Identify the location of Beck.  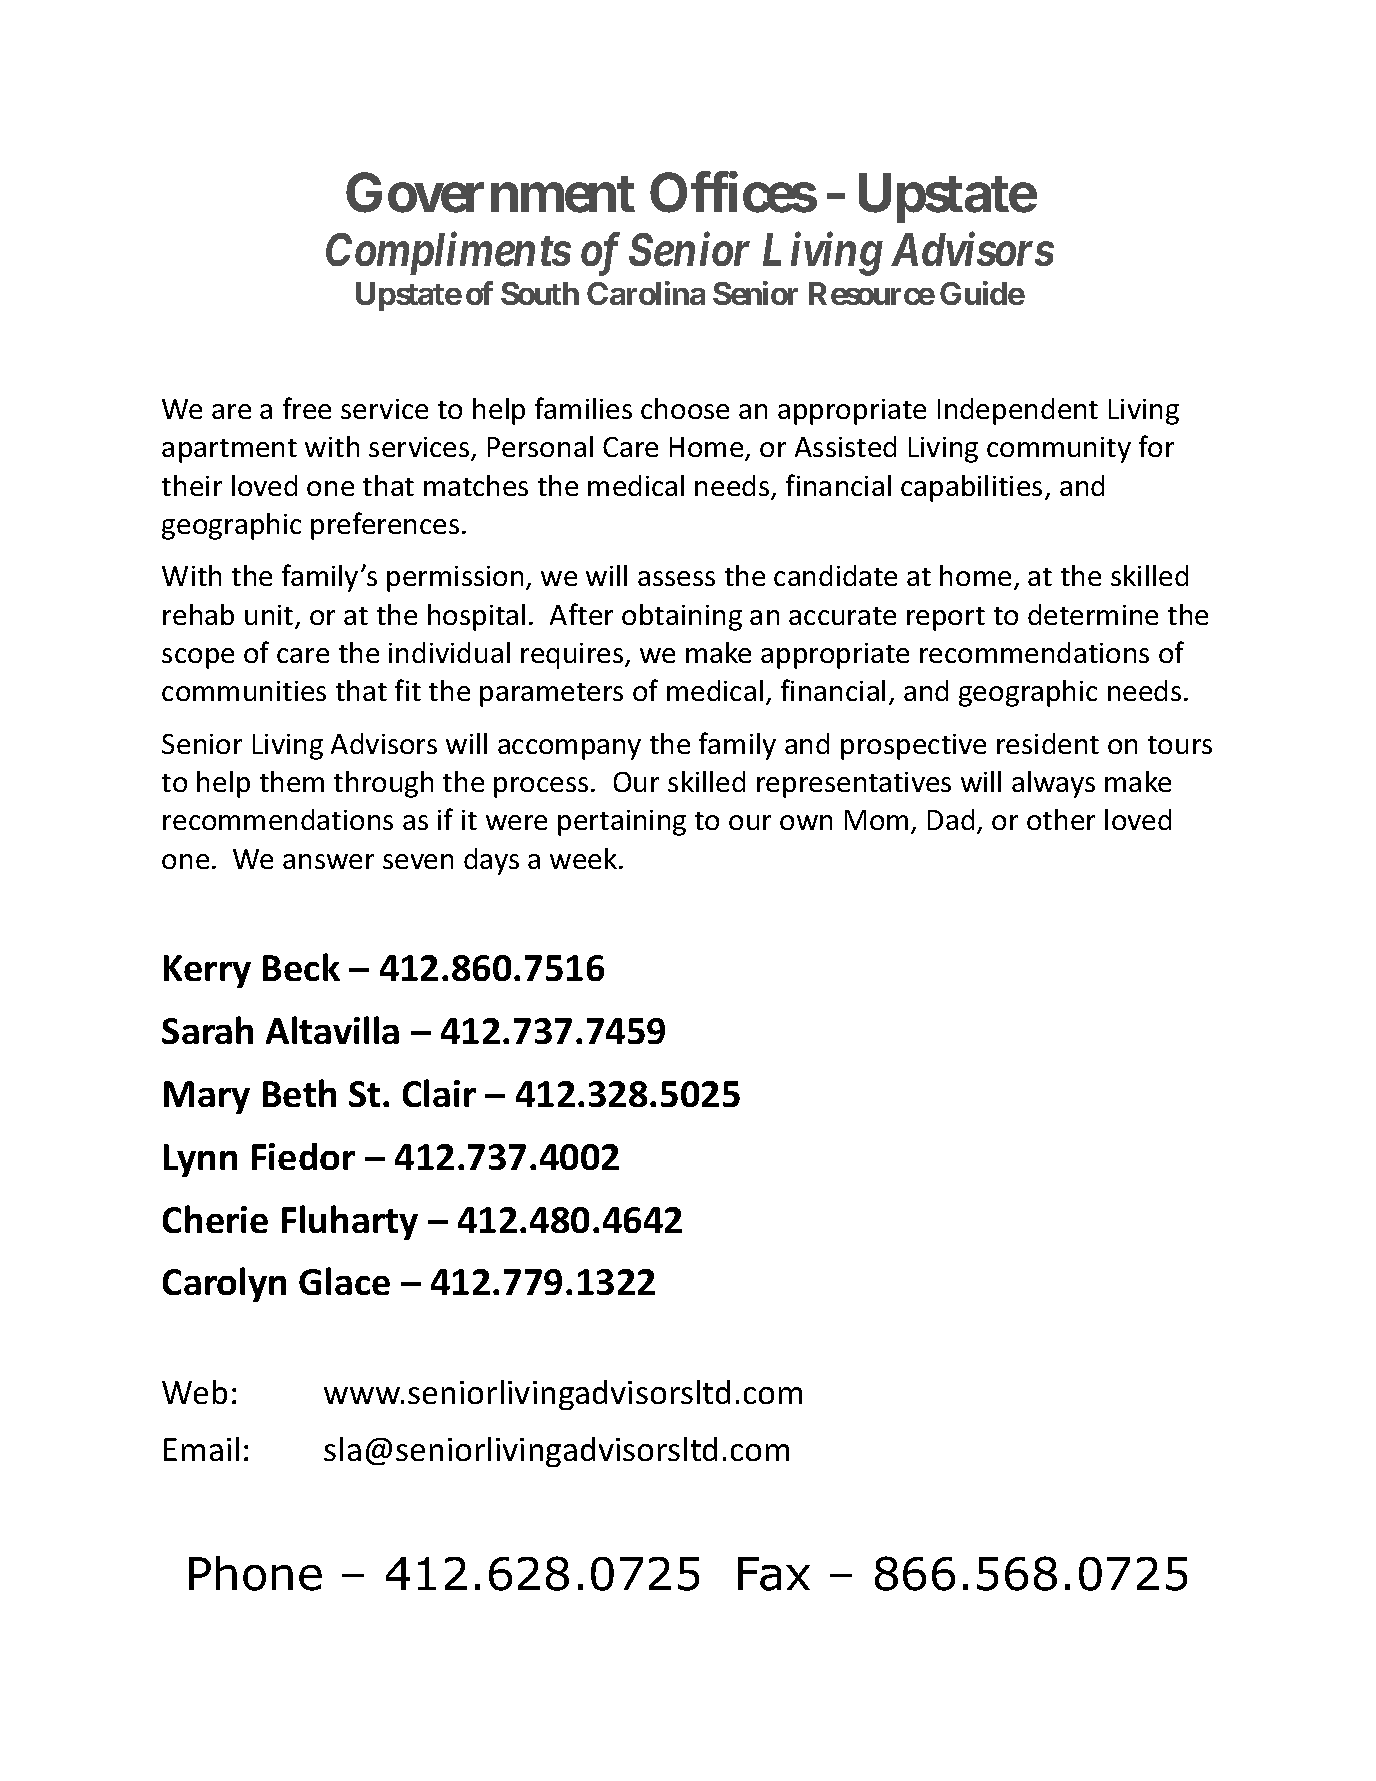
(301, 967).
